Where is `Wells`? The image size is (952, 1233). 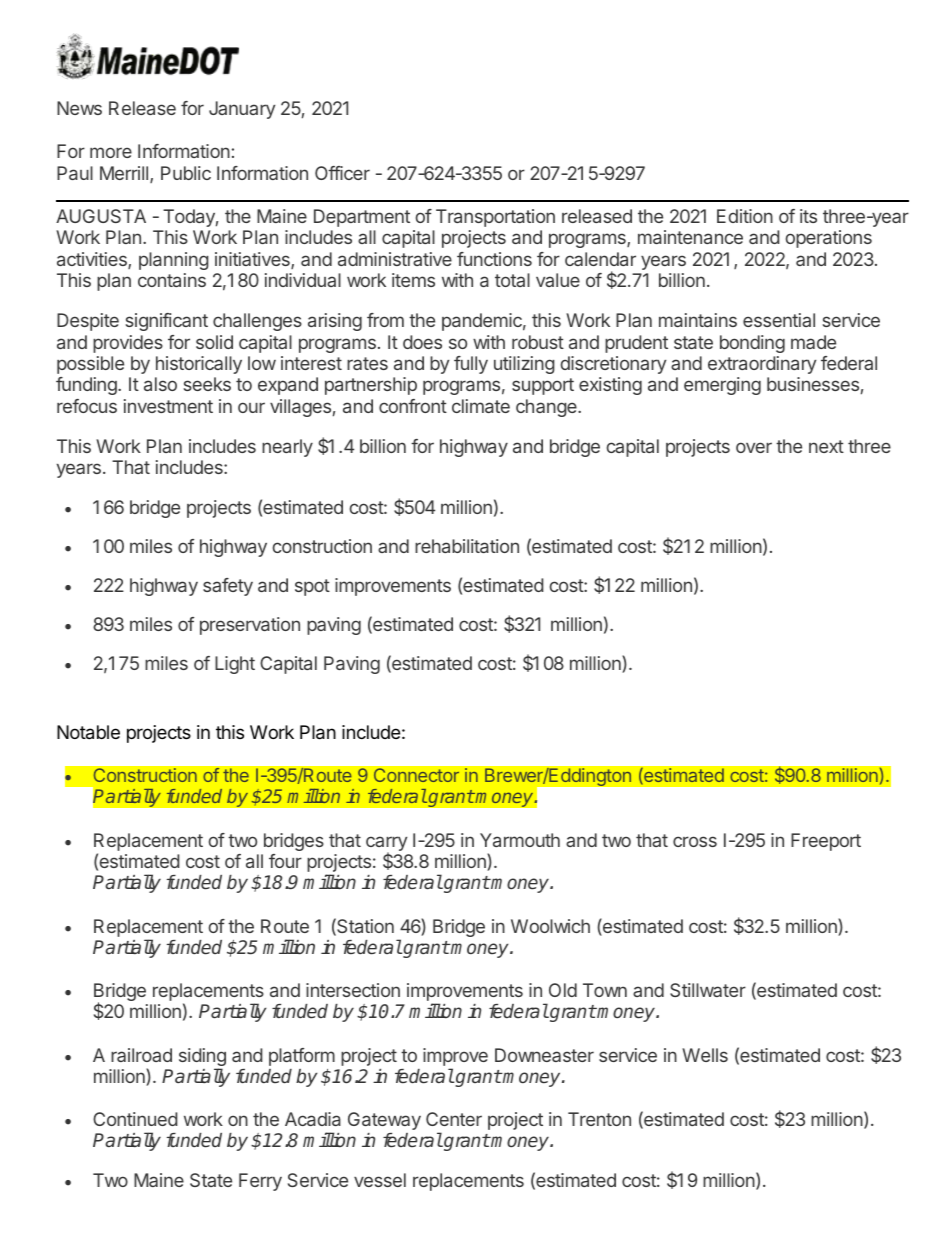 Wells is located at coordinates (705, 1055).
